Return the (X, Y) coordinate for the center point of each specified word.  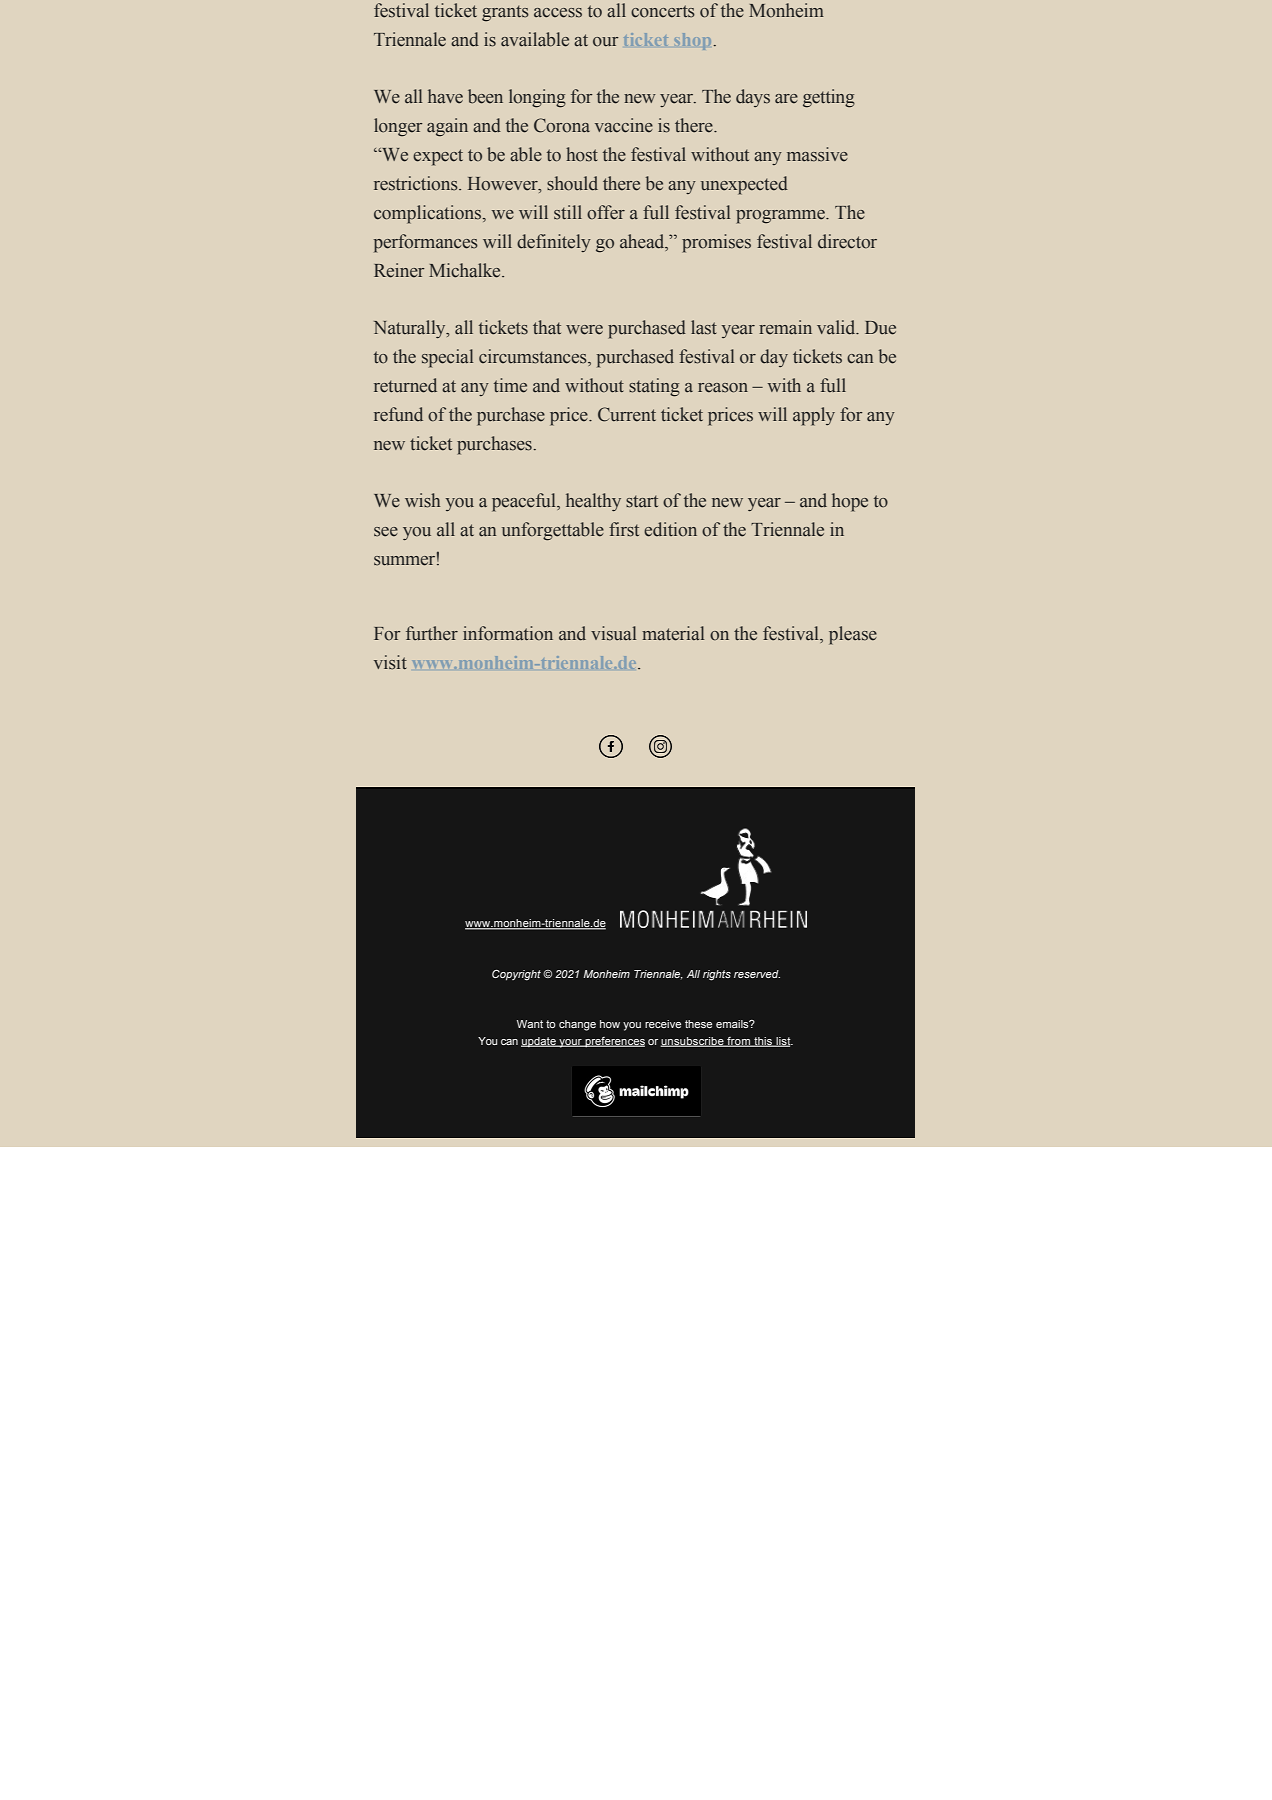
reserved (757, 974)
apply (814, 416)
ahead (643, 241)
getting (829, 98)
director (847, 241)
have (445, 96)
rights (717, 975)
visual (613, 633)
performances (426, 243)
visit (390, 662)
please (853, 635)
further (432, 633)
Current (627, 414)
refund (398, 414)
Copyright (516, 975)
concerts (663, 11)
